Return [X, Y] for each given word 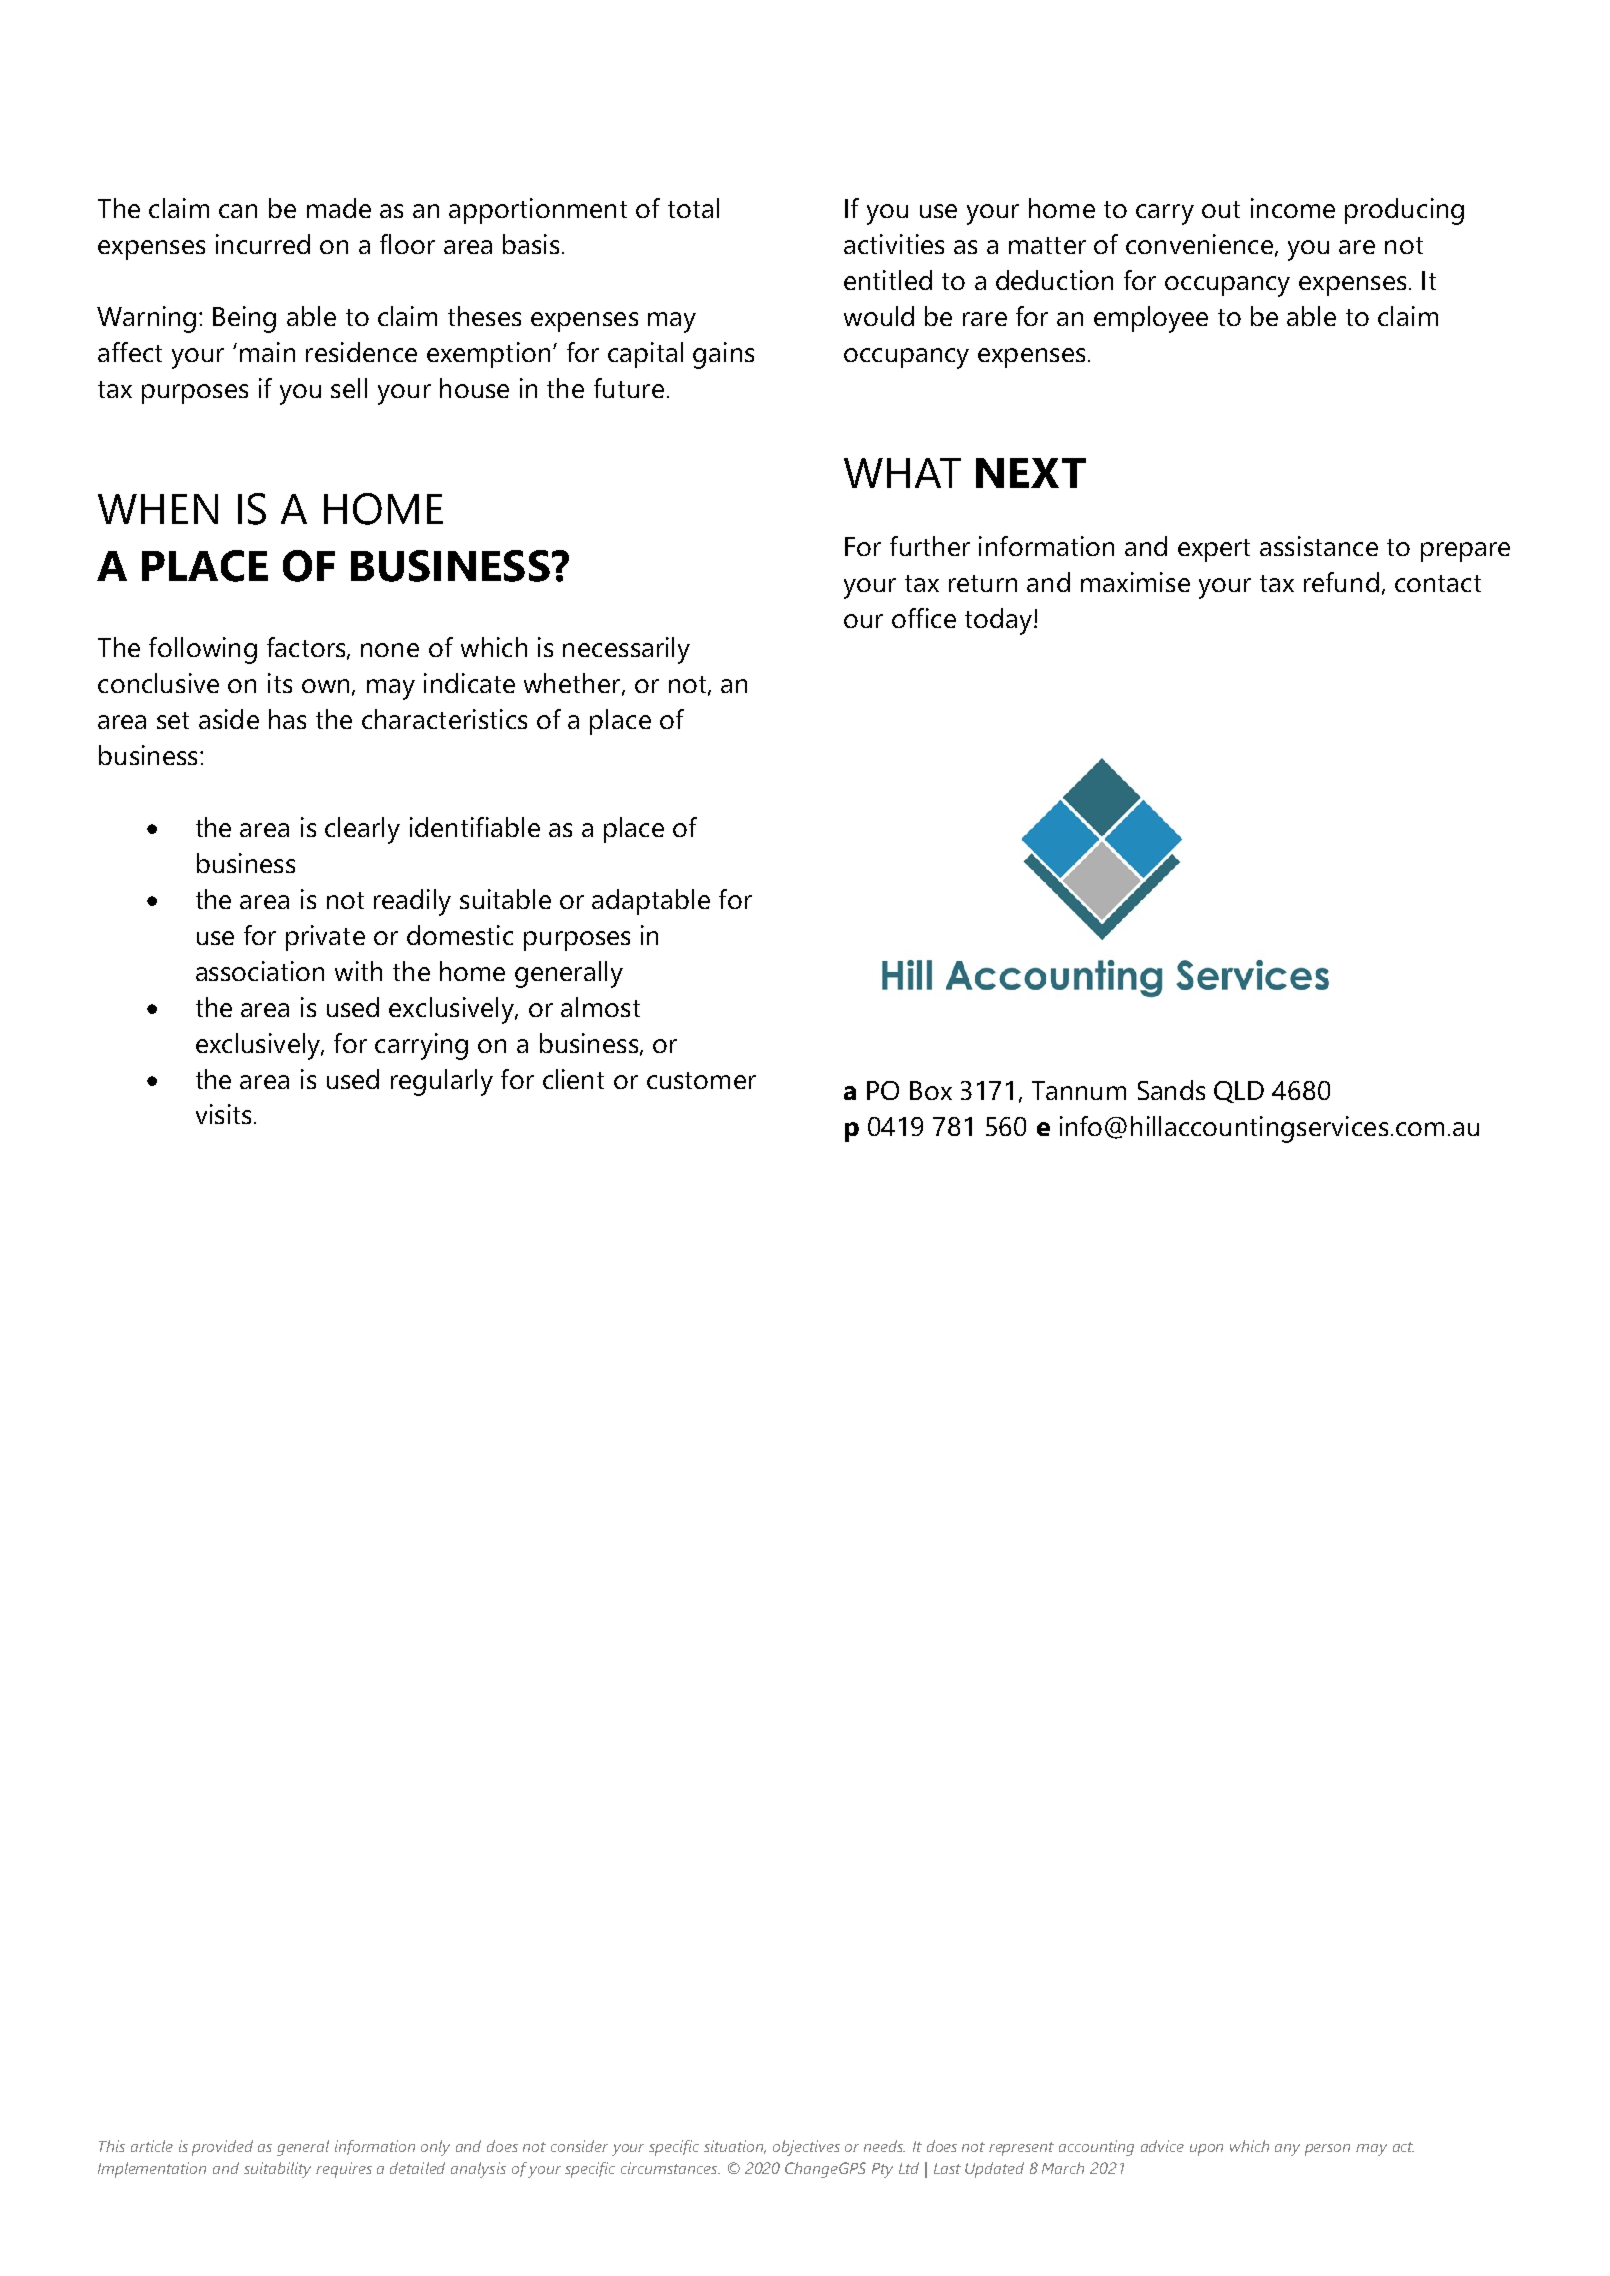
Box [931, 1090]
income [1293, 208]
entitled [888, 280]
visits [223, 1114]
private [325, 938]
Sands [1171, 1090]
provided [222, 2148]
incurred [263, 244]
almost [600, 1007]
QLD [1239, 1092]
